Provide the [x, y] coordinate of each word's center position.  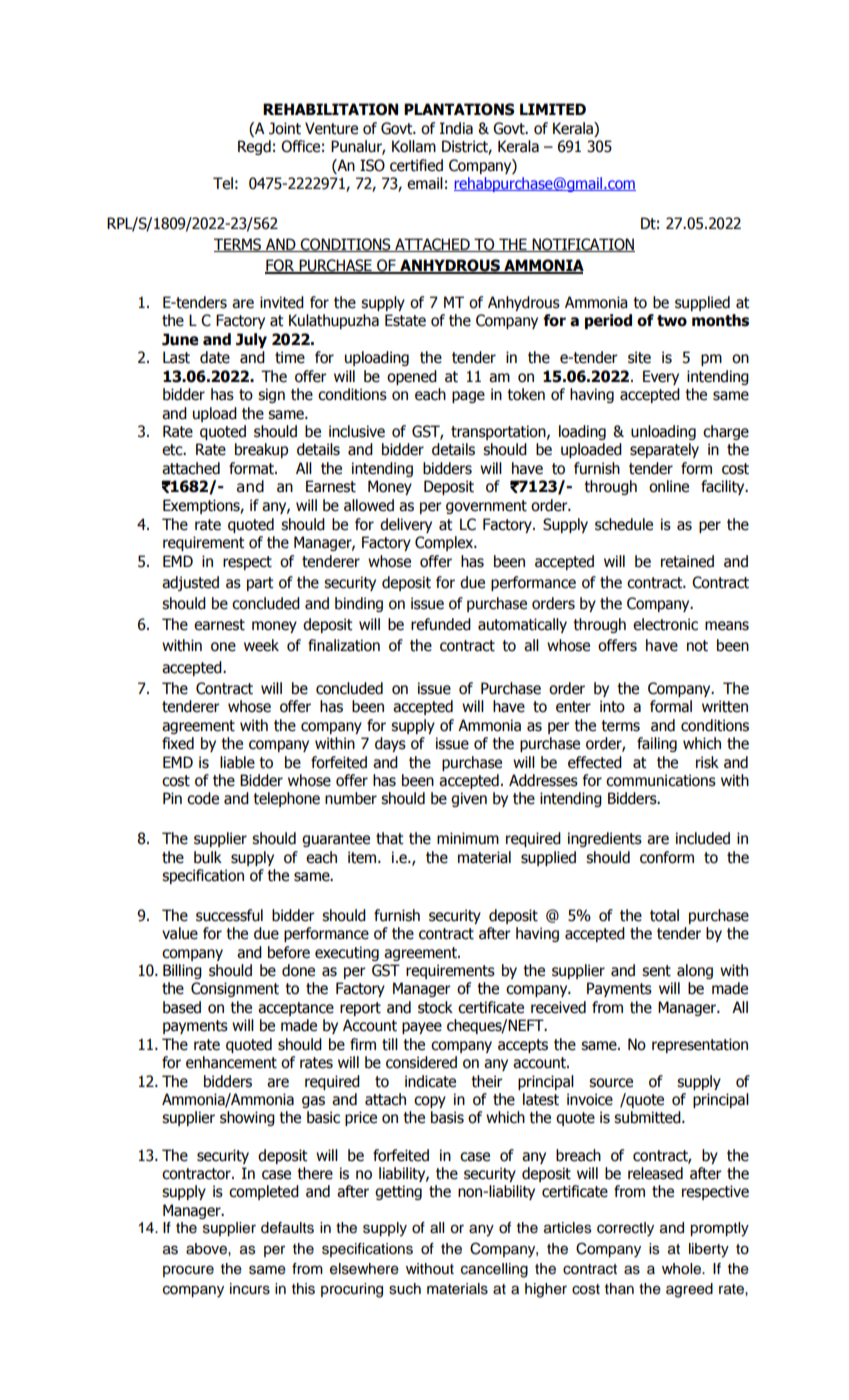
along [695, 971]
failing [657, 744]
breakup [261, 450]
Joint [285, 128]
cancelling [494, 1270]
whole [682, 1269]
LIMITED [553, 109]
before [289, 952]
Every [661, 377]
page [468, 397]
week [261, 645]
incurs [250, 1289]
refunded [441, 624]
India [456, 128]
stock [435, 1007]
